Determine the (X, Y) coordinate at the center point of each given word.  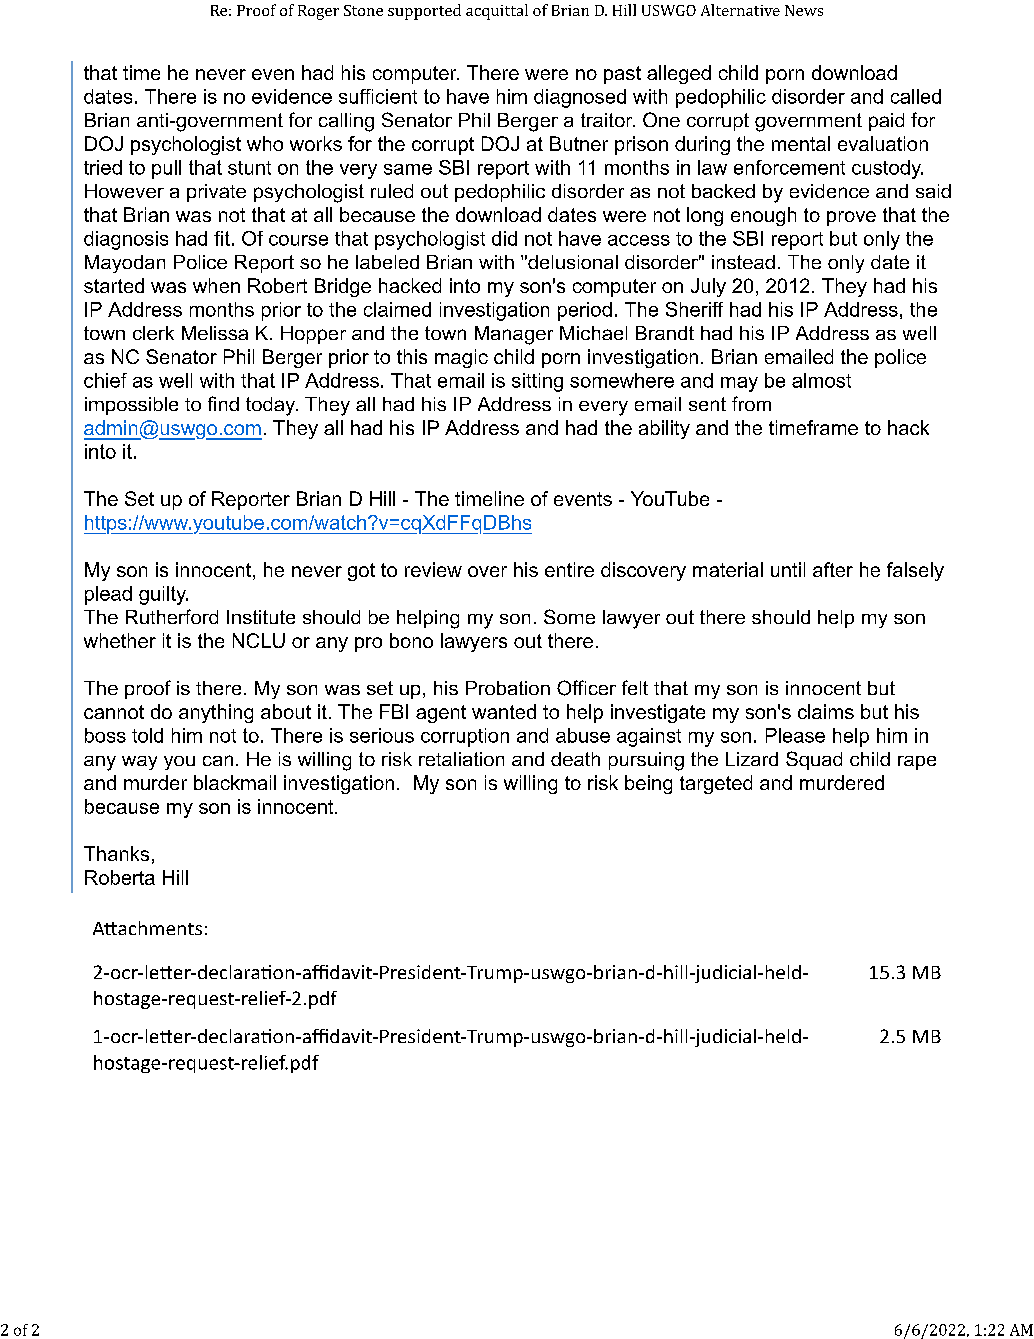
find (223, 403)
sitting (537, 382)
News (804, 10)
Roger (318, 12)
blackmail (235, 782)
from (751, 403)
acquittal (497, 12)
